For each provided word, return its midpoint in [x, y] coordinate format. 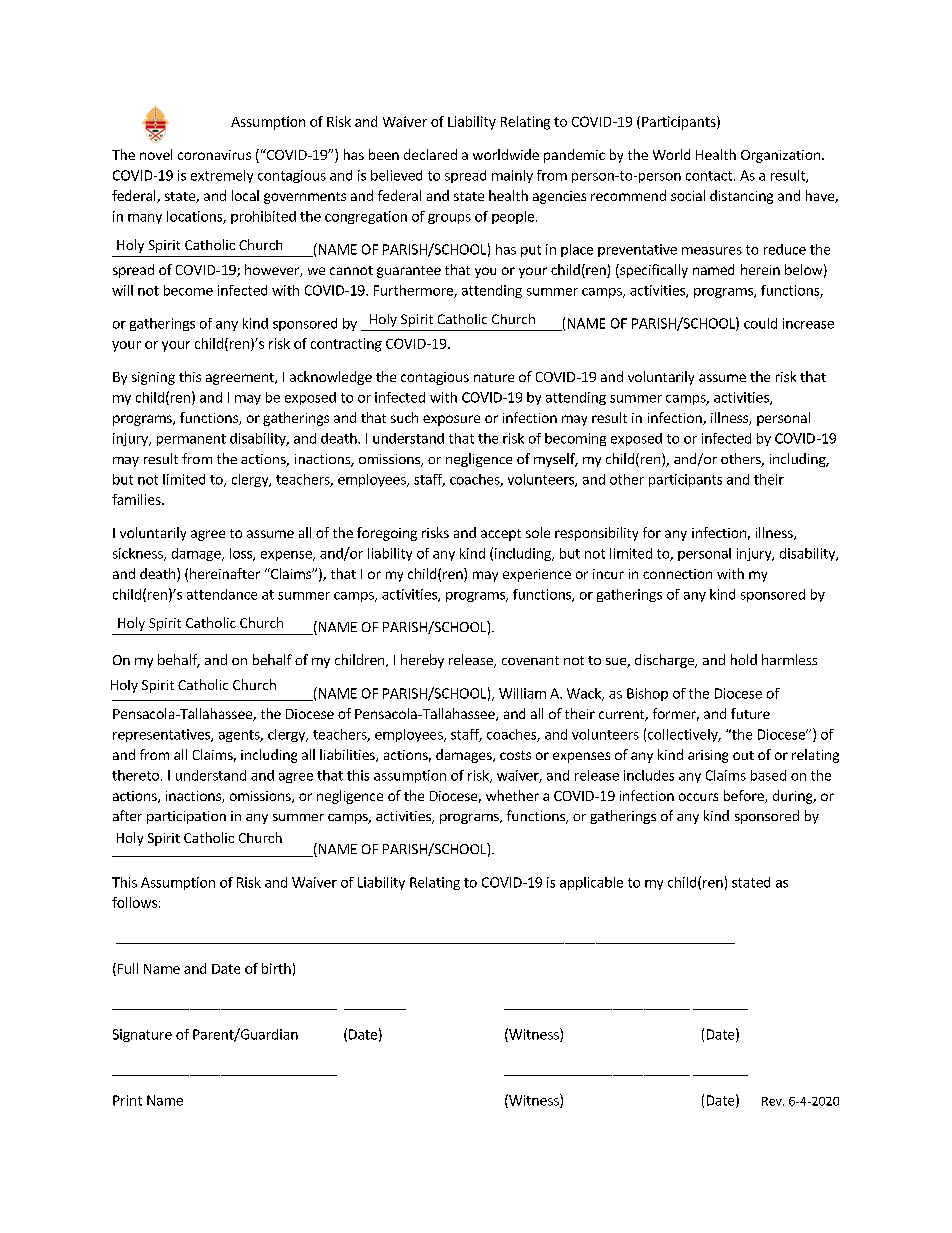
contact [709, 176]
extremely [222, 176]
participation [186, 817]
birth [276, 968]
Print [127, 1100]
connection [677, 574]
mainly [512, 176]
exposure [451, 420]
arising [708, 756]
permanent [191, 440]
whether [512, 795]
